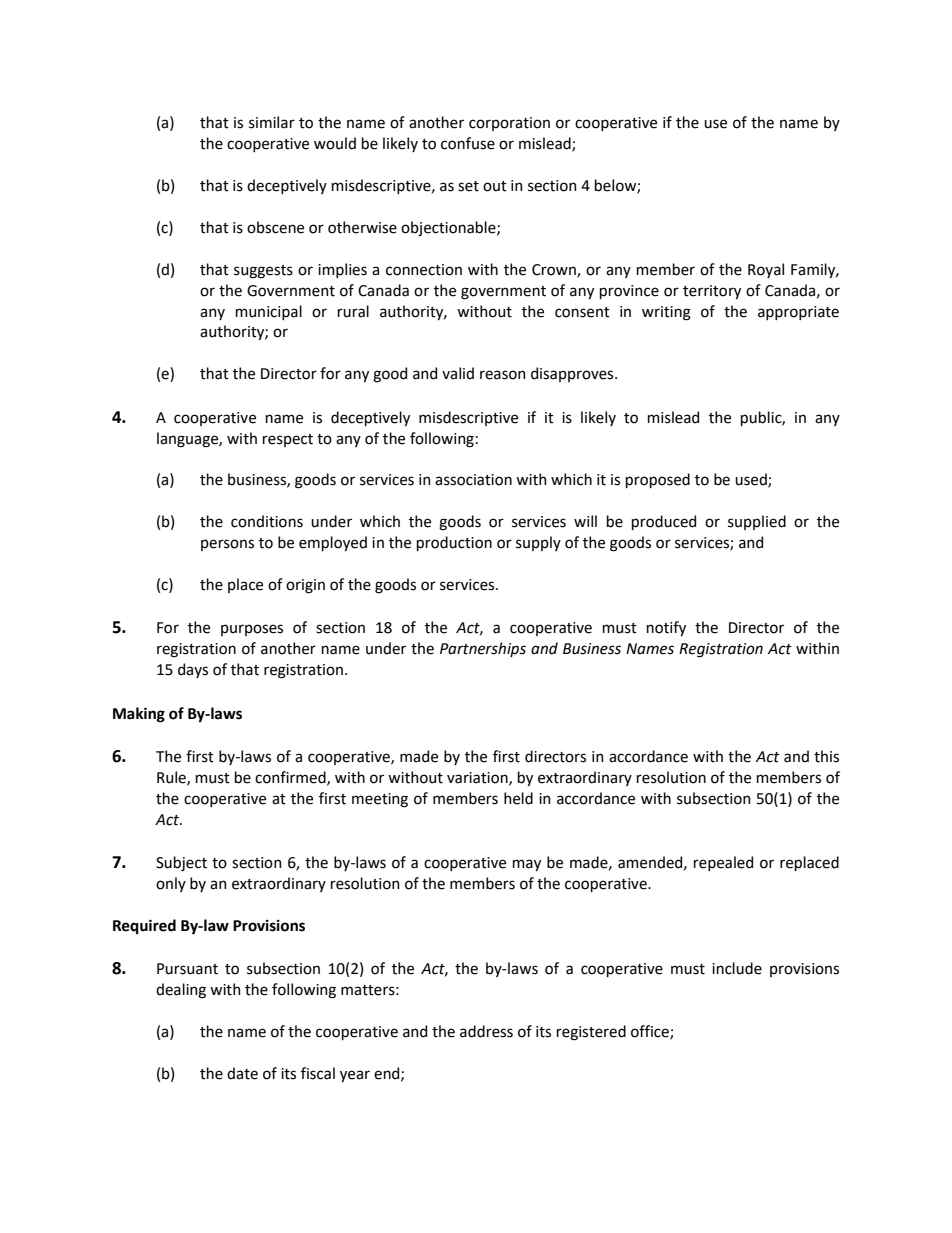 This screenshot has height=1233, width=952. What do you see at coordinates (651, 1032) in the screenshot?
I see `office` at bounding box center [651, 1032].
